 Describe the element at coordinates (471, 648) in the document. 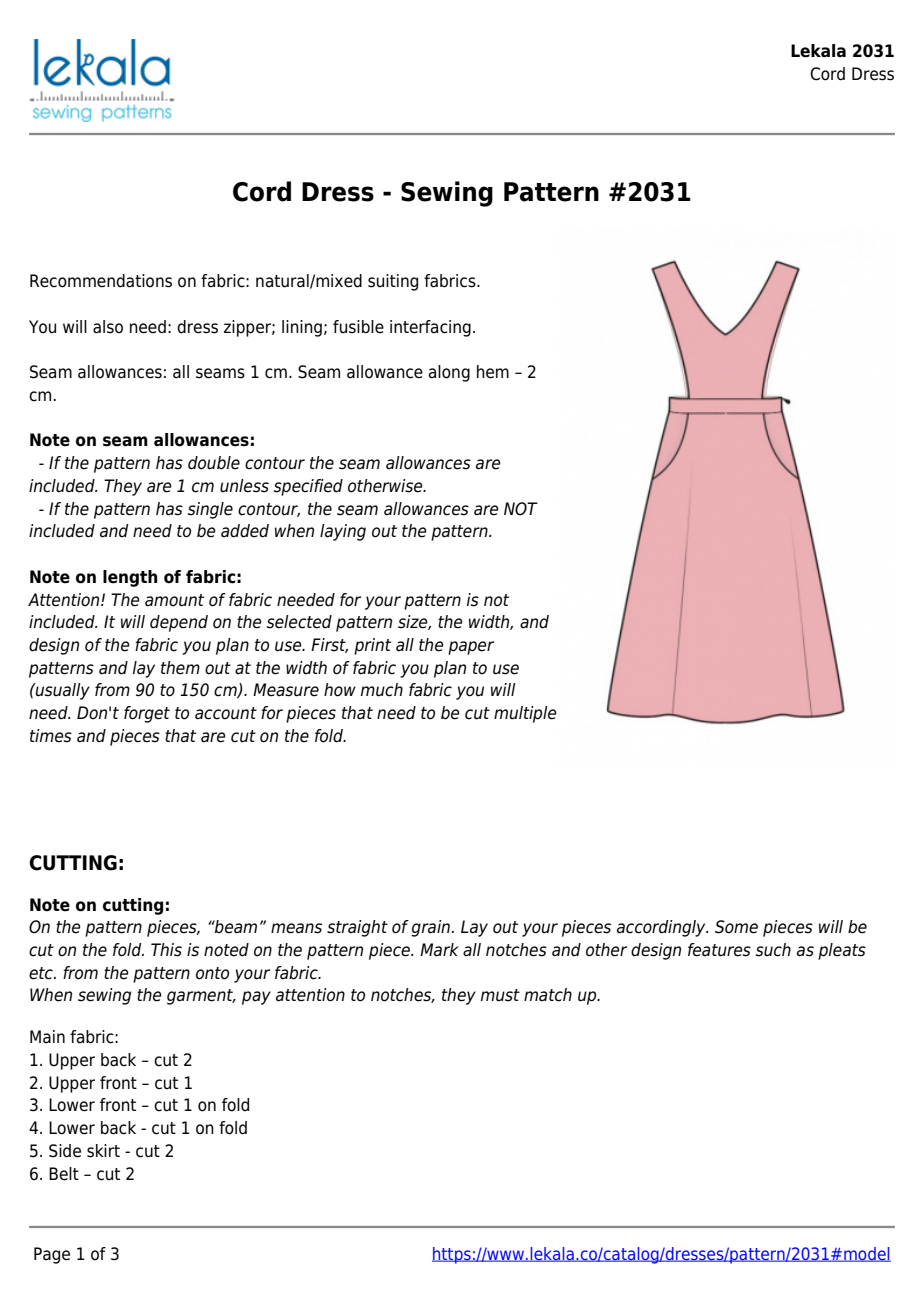

I see `paper` at that location.
